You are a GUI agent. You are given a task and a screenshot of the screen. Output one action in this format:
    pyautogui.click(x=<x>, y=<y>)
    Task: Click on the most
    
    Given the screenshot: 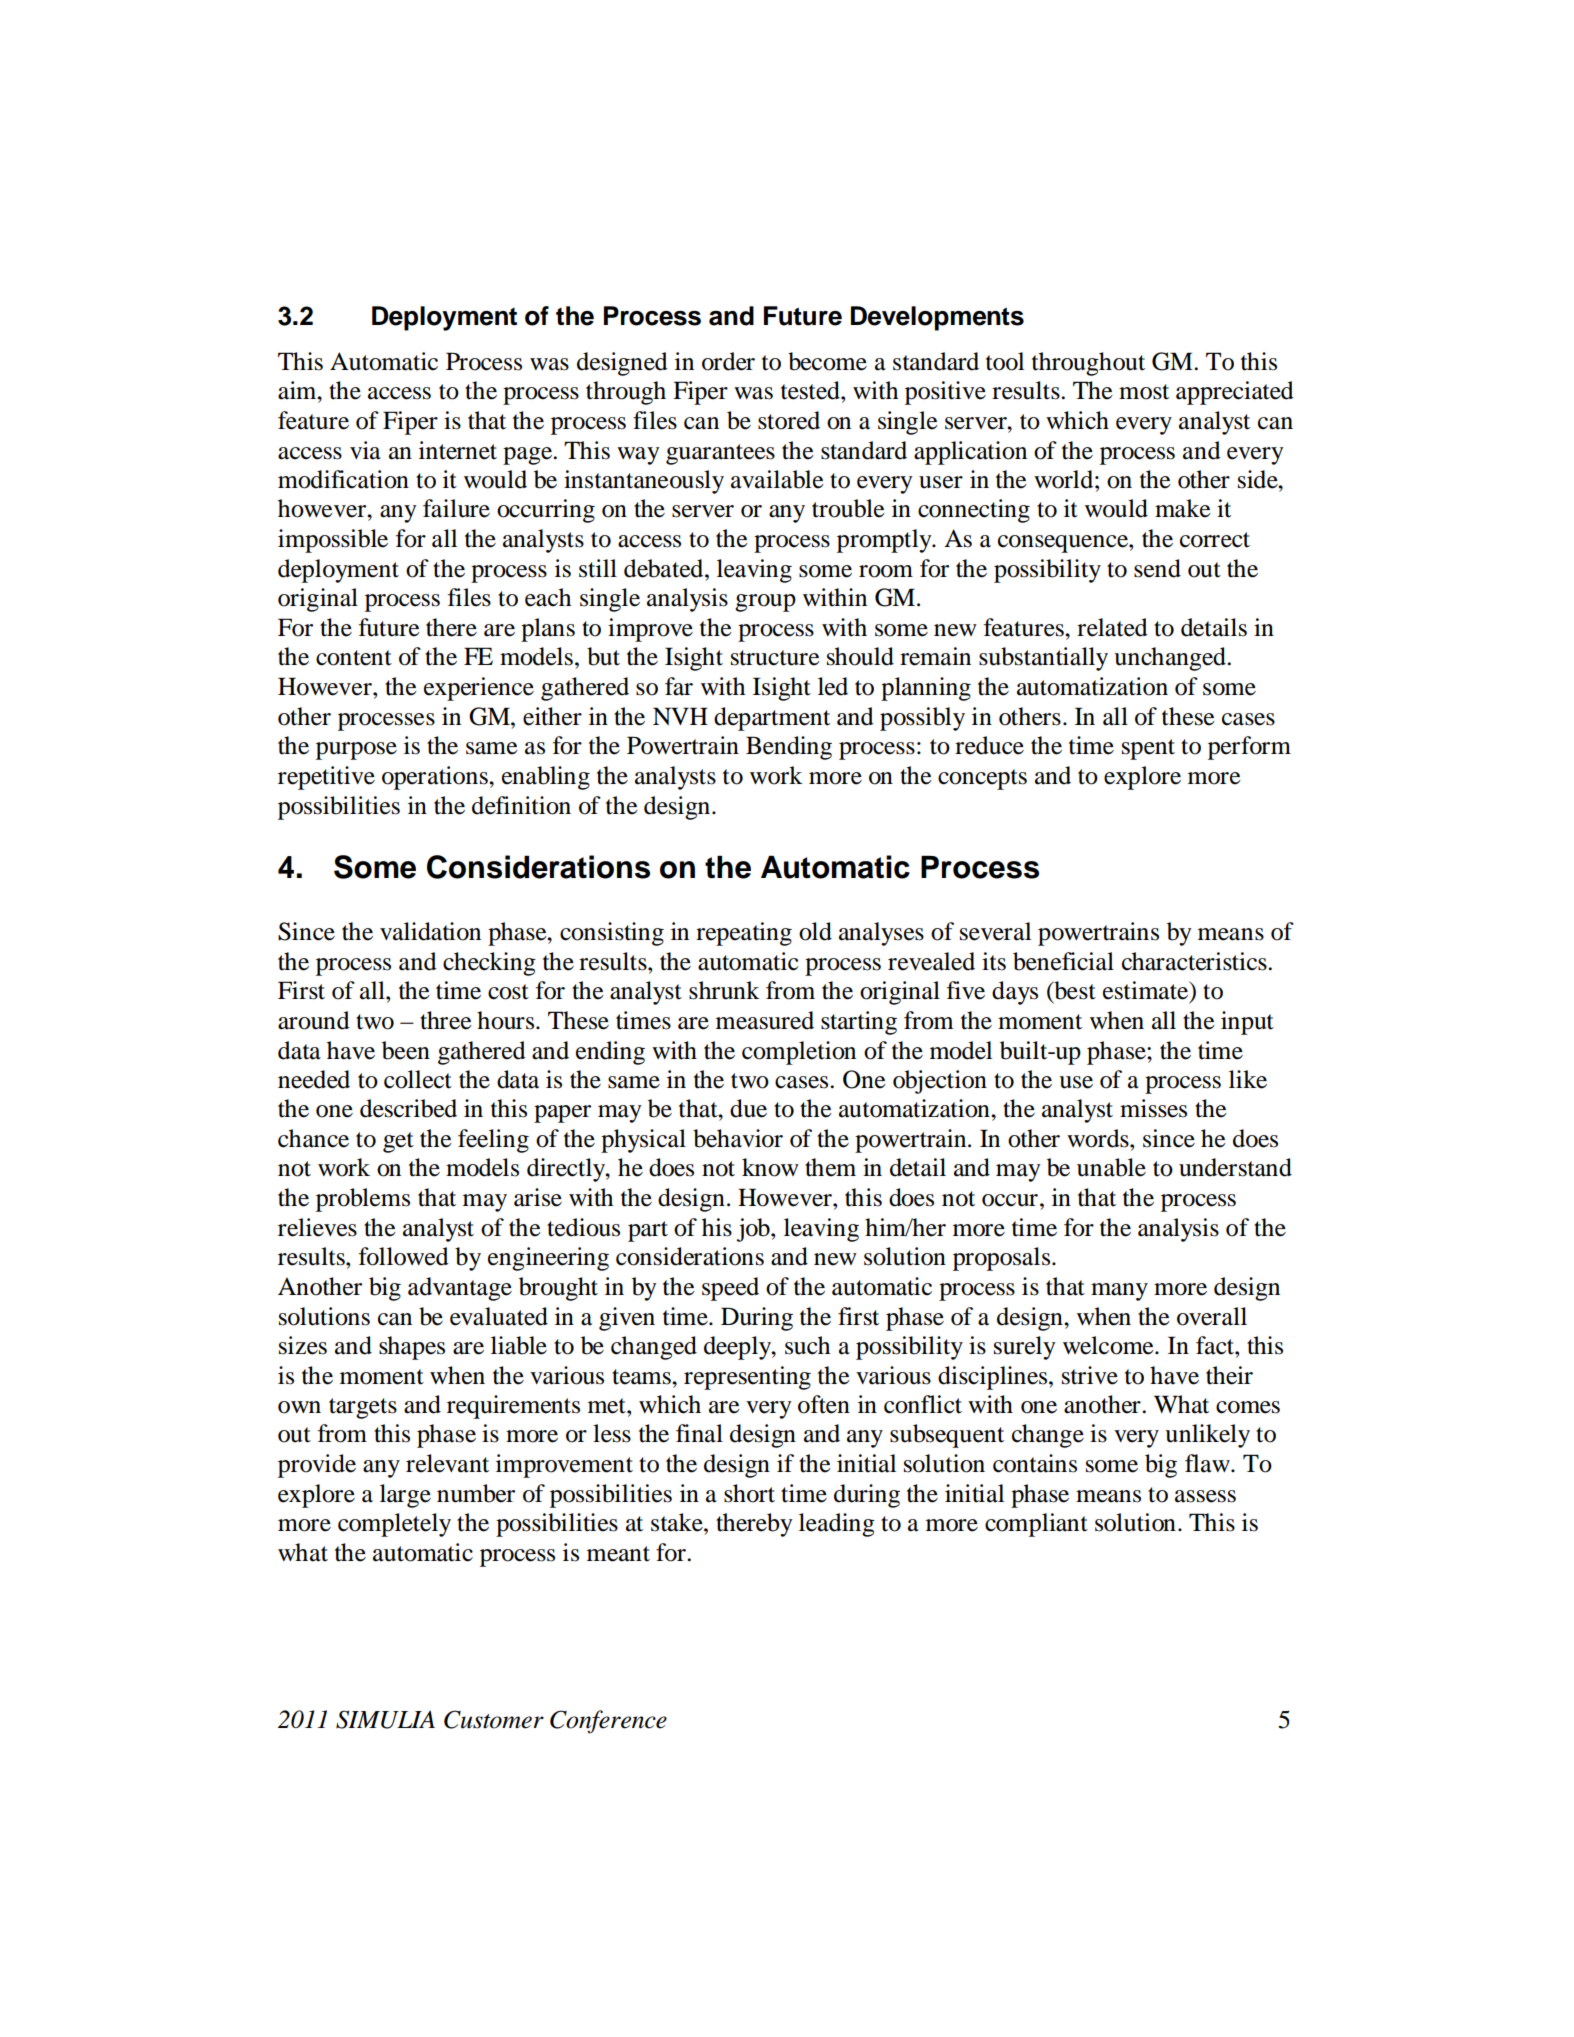 What is the action you would take?
    pyautogui.click(x=1144, y=392)
